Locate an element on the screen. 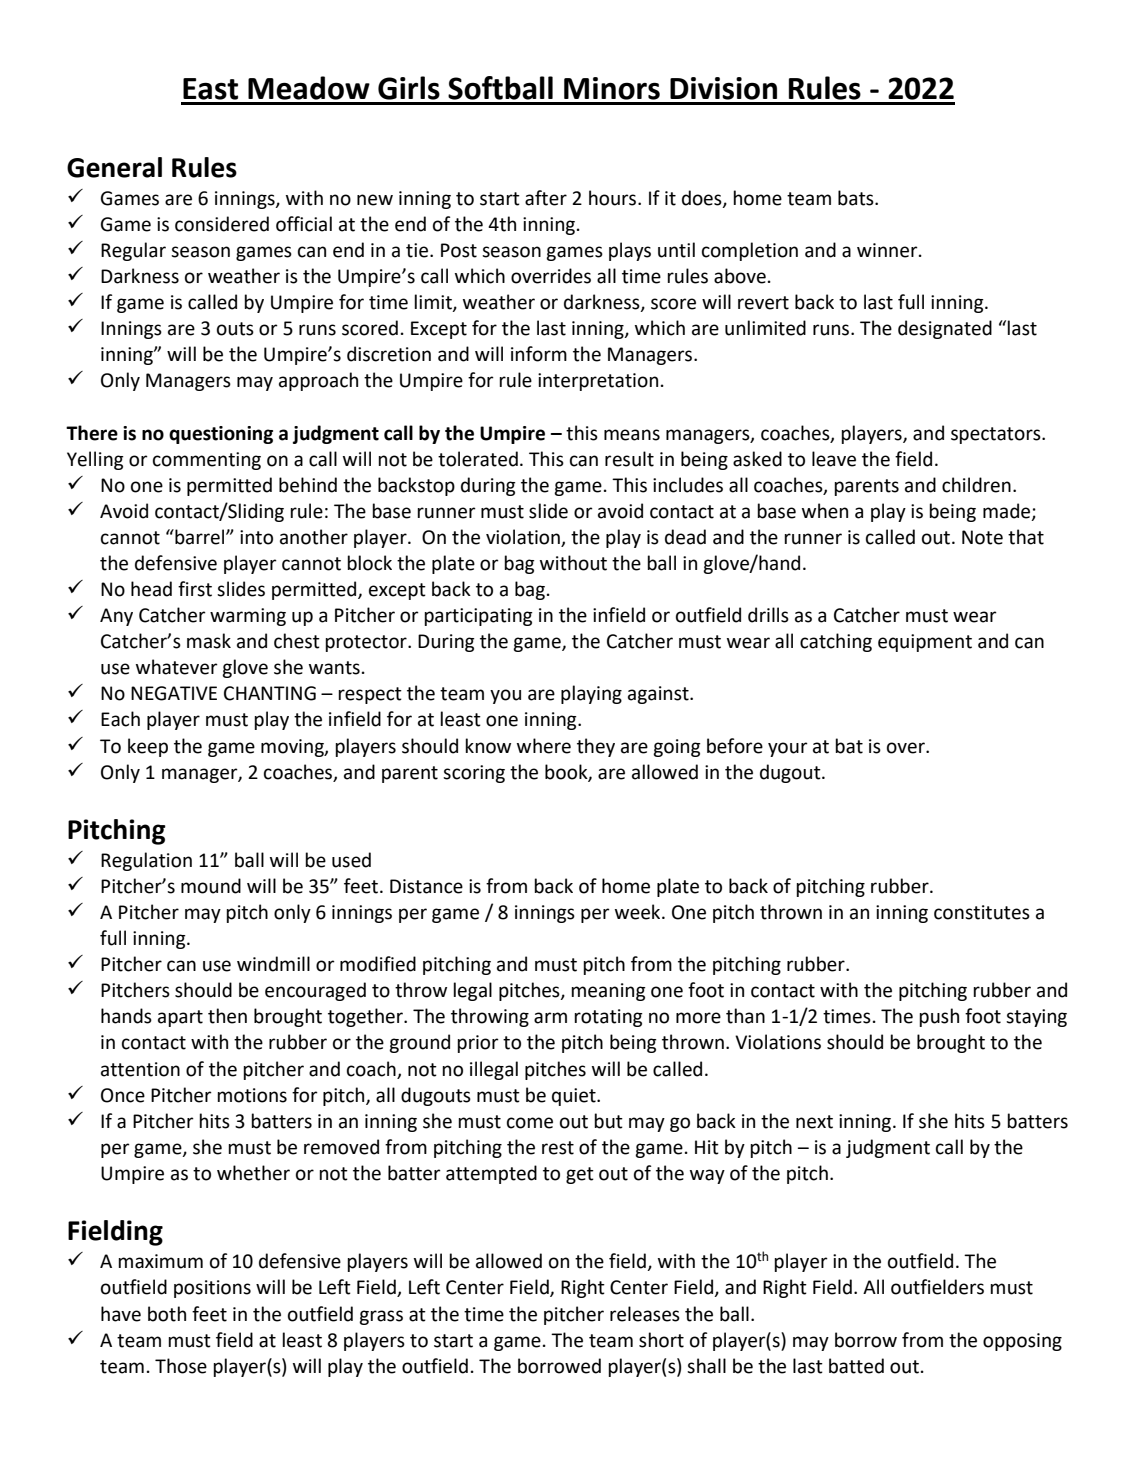 This screenshot has height=1471, width=1136. push is located at coordinates (939, 1017).
